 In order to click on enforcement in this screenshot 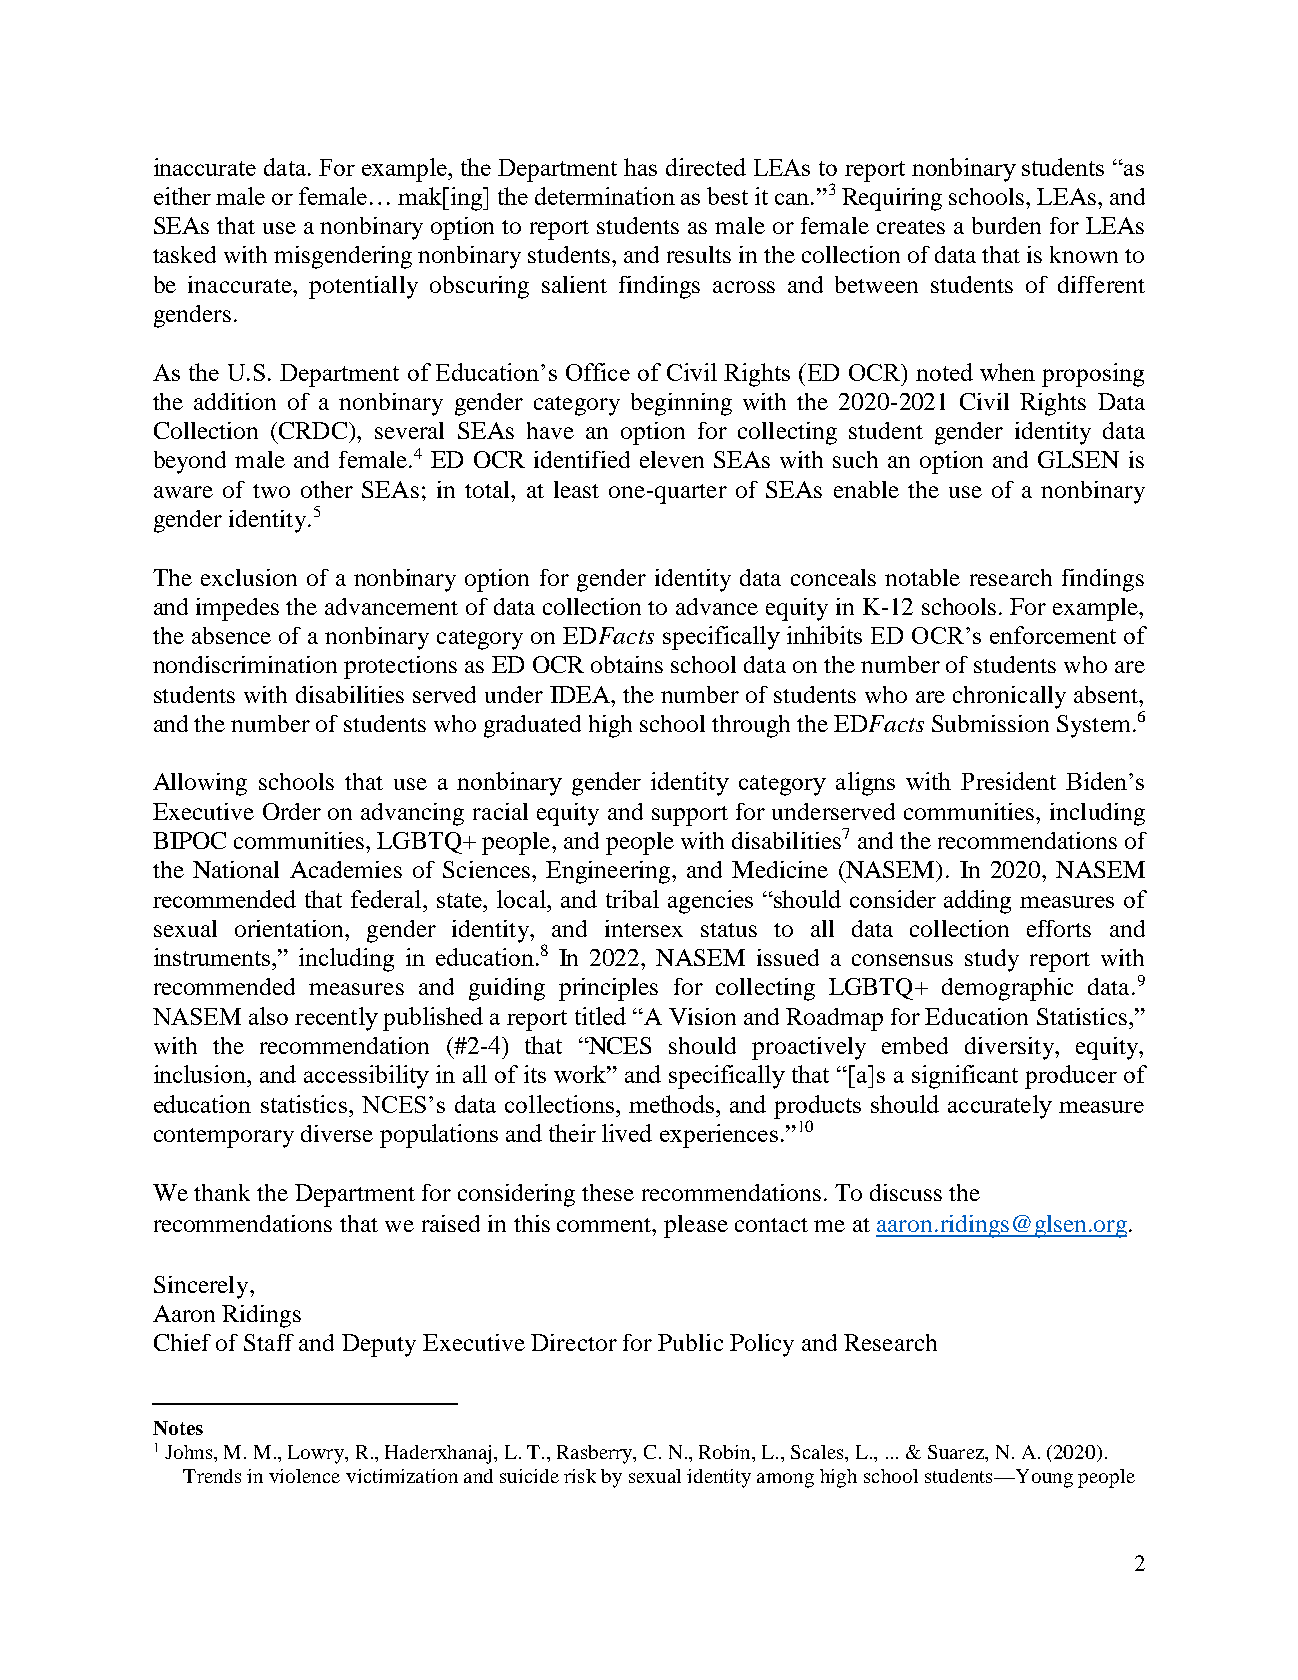, I will do `click(1053, 635)`.
